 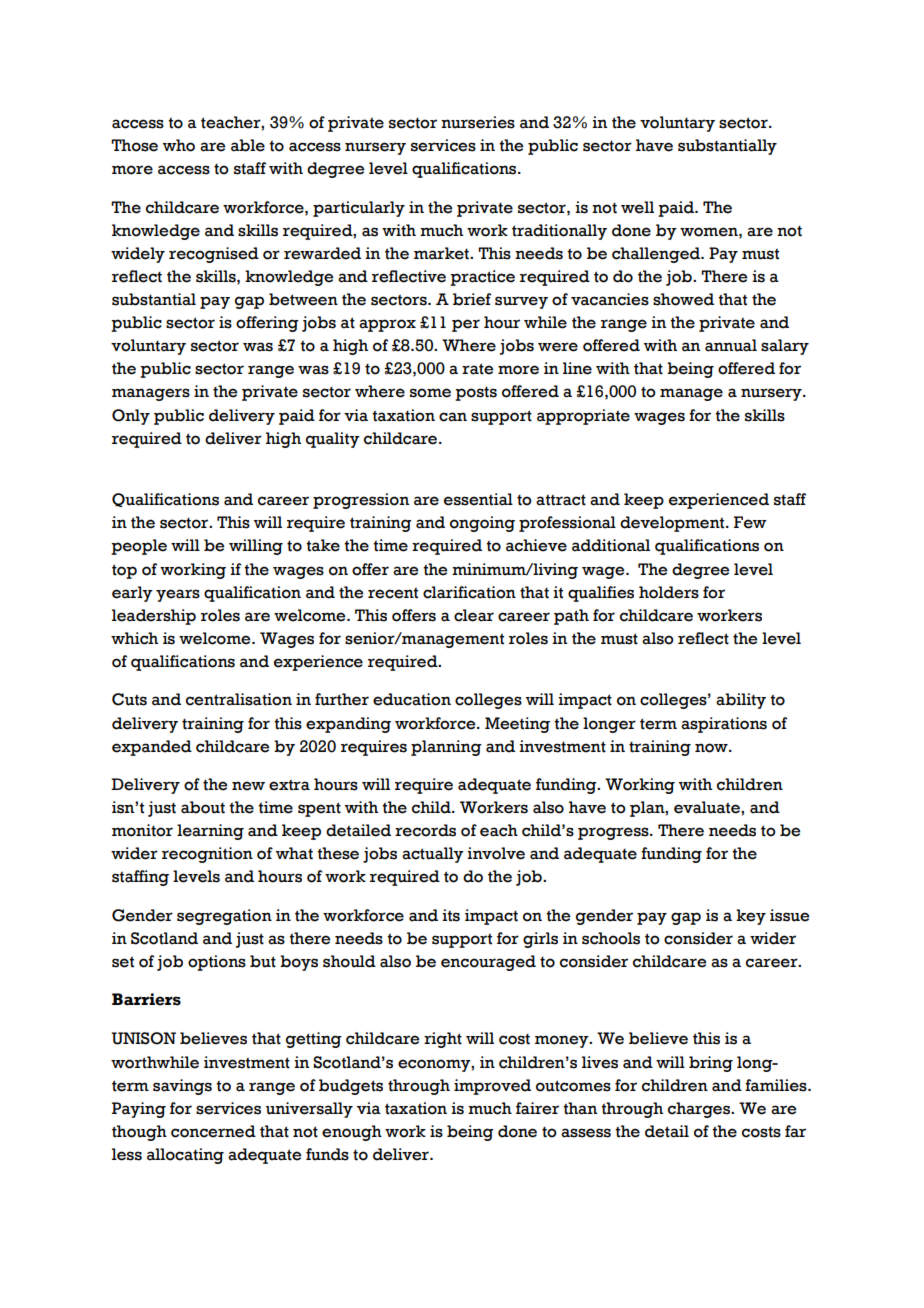 What do you see at coordinates (478, 122) in the page?
I see `nurseries` at bounding box center [478, 122].
